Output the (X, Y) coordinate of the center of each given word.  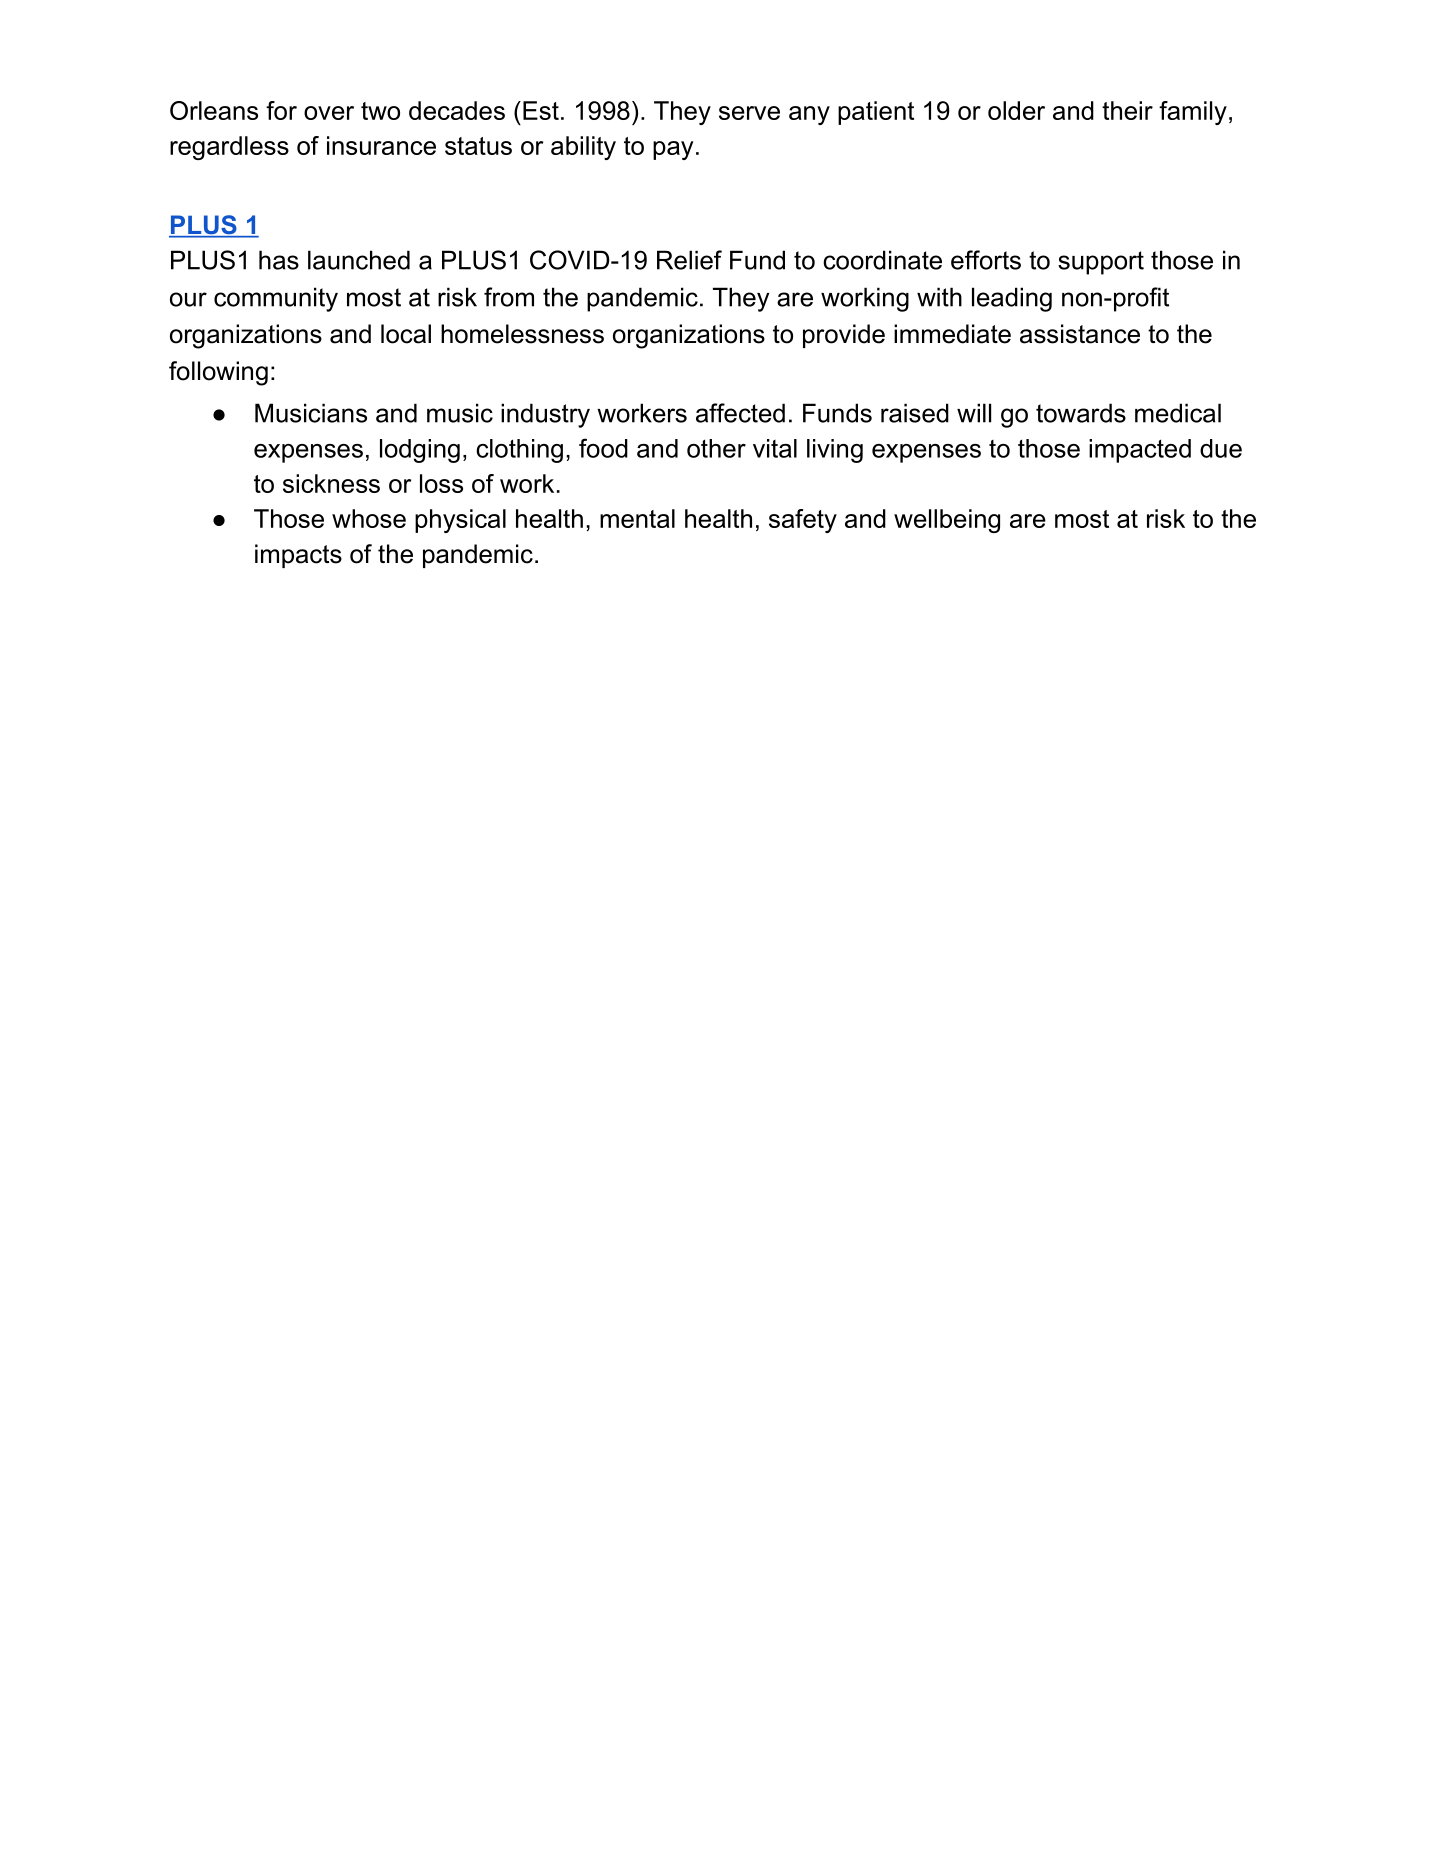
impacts (298, 556)
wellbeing (947, 521)
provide (844, 336)
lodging (420, 451)
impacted (1140, 451)
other (716, 448)
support (1101, 263)
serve (749, 113)
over (329, 113)
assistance (1080, 334)
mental (637, 518)
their (1127, 110)
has (279, 260)
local (406, 334)
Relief (689, 260)
